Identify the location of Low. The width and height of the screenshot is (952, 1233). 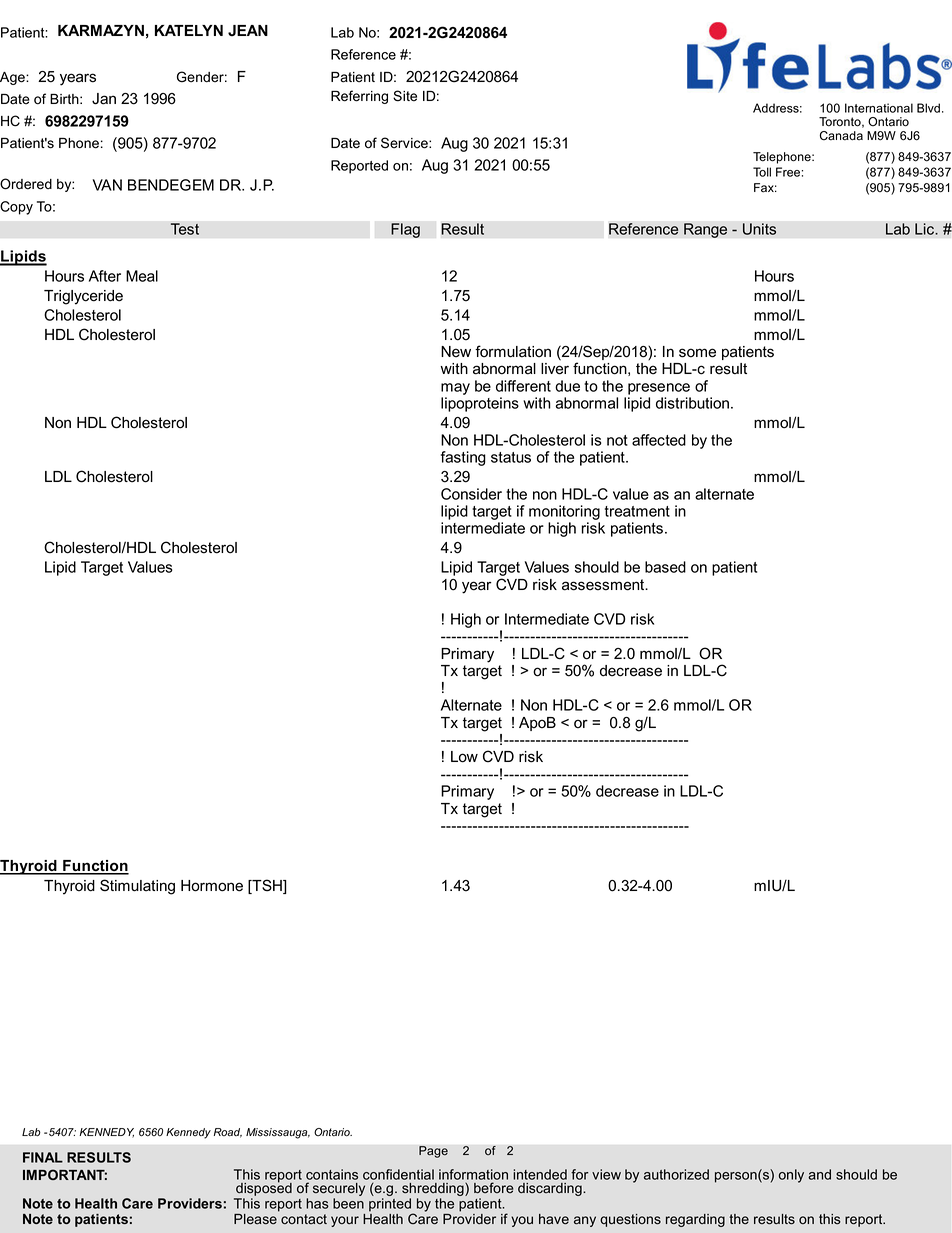
(464, 757).
